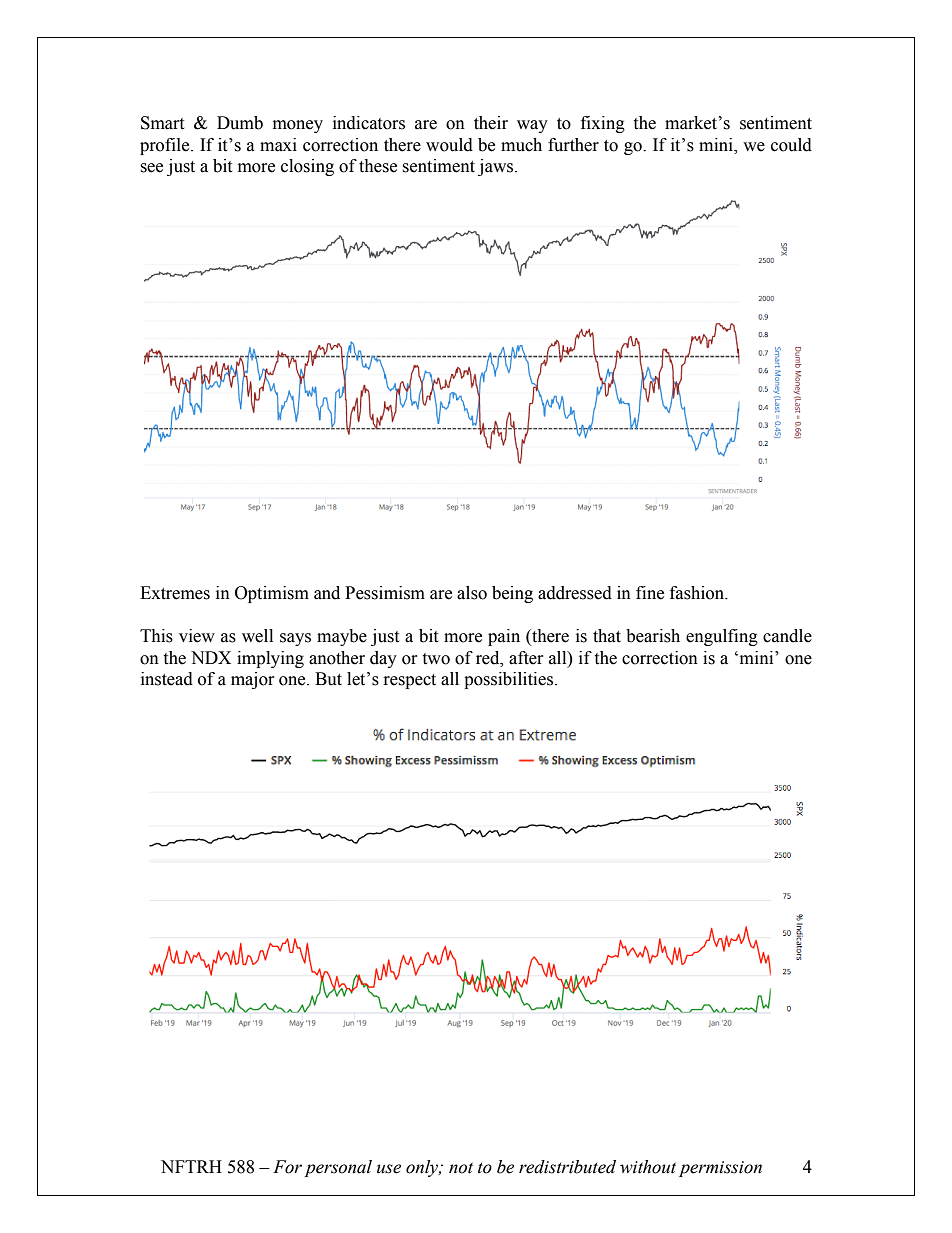 Image resolution: width=952 pixels, height=1233 pixels. Describe the element at coordinates (240, 123) in the screenshot. I see `Dumb` at that location.
